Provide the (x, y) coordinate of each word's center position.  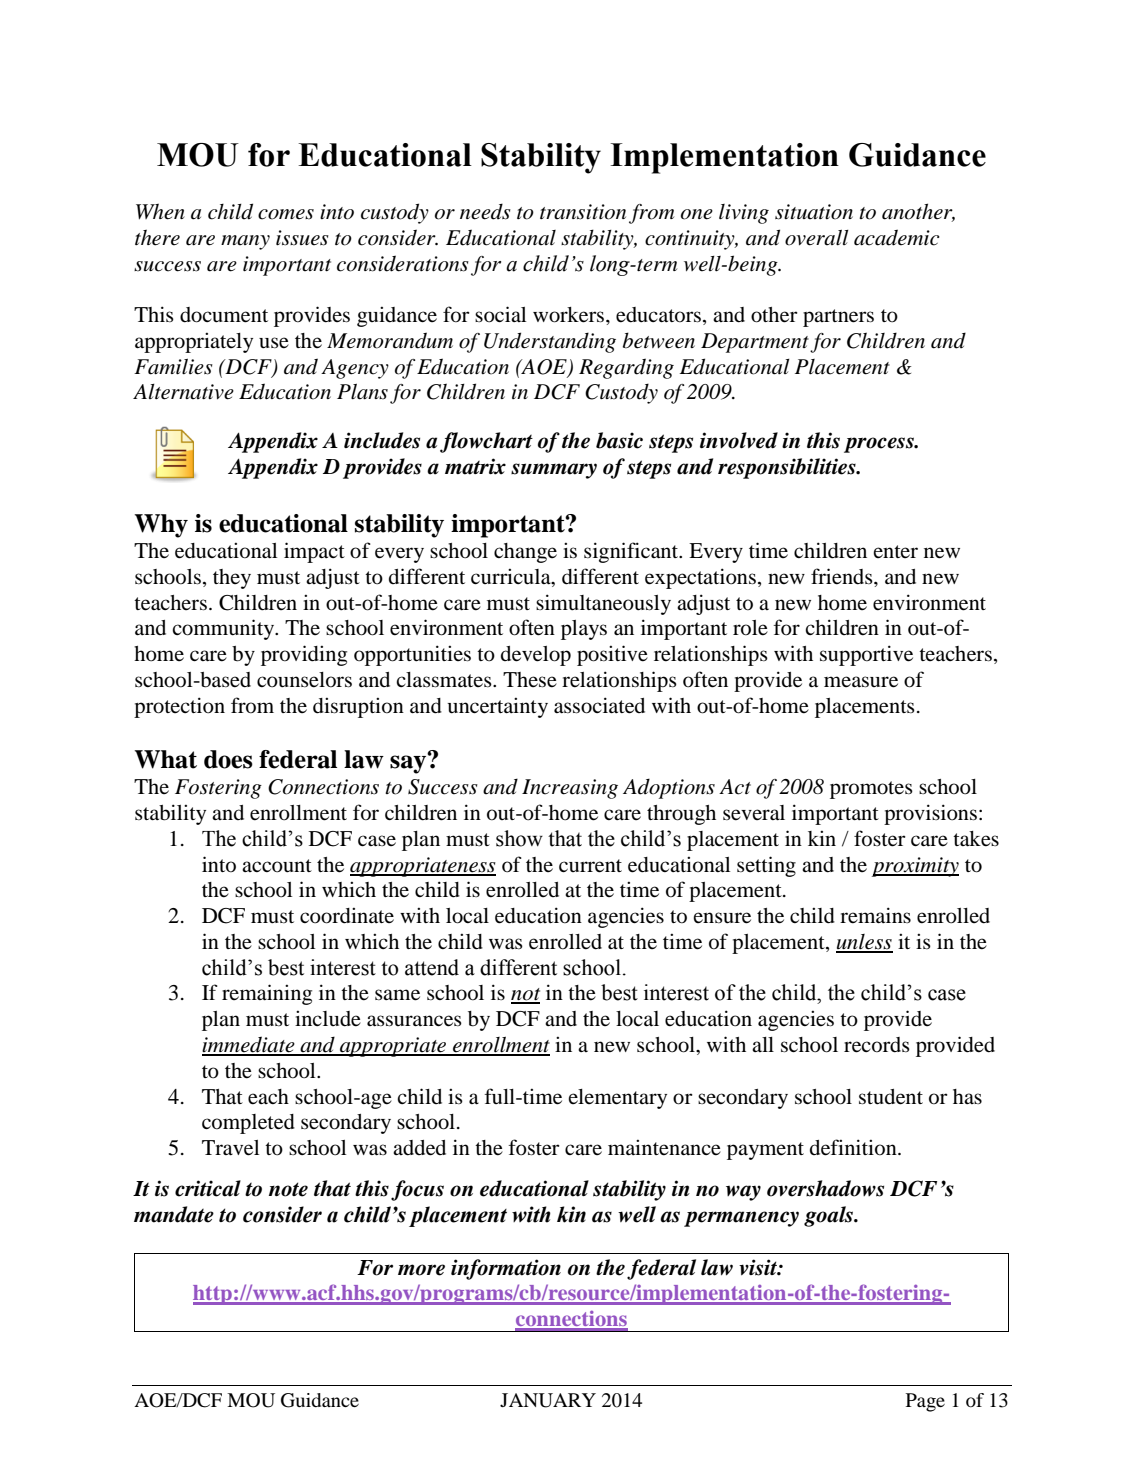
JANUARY (548, 1400)
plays (584, 630)
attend (432, 967)
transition (583, 212)
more (421, 1270)
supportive (866, 655)
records (877, 1045)
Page (925, 1402)
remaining (267, 994)
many (245, 242)
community (224, 629)
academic (897, 237)
